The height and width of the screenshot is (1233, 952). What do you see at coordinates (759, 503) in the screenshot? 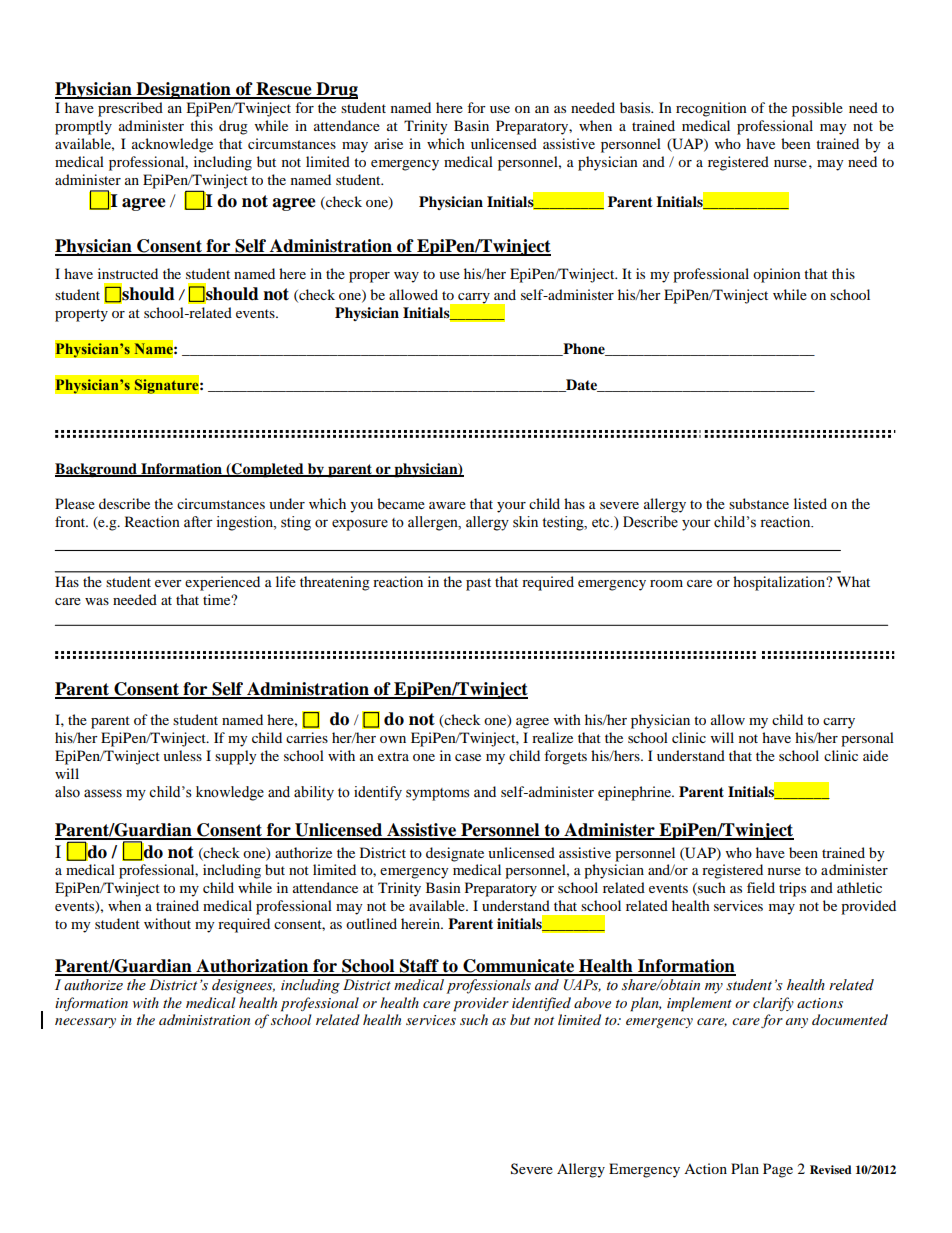
I see `substance` at bounding box center [759, 503].
